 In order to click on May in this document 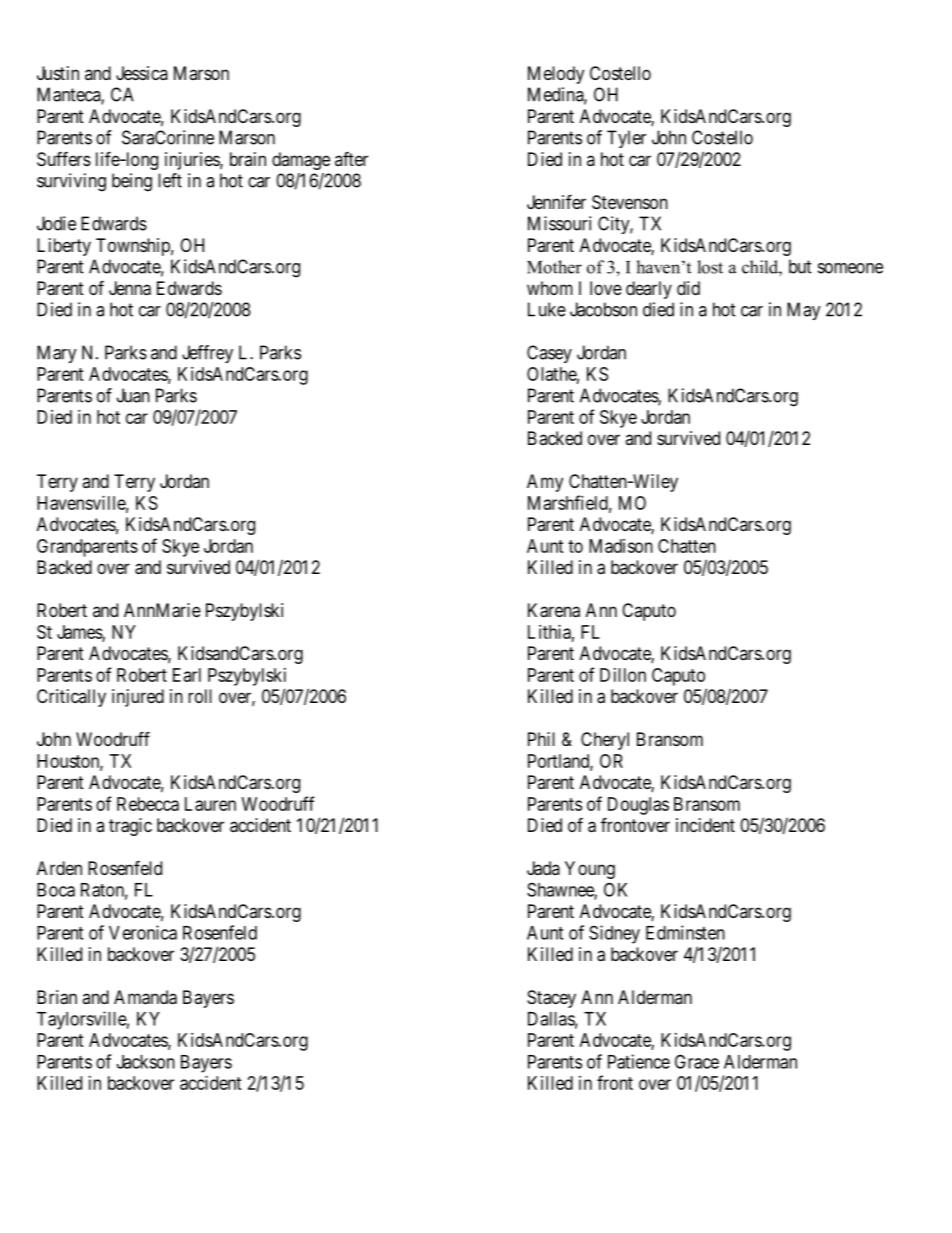, I will do `click(804, 311)`.
